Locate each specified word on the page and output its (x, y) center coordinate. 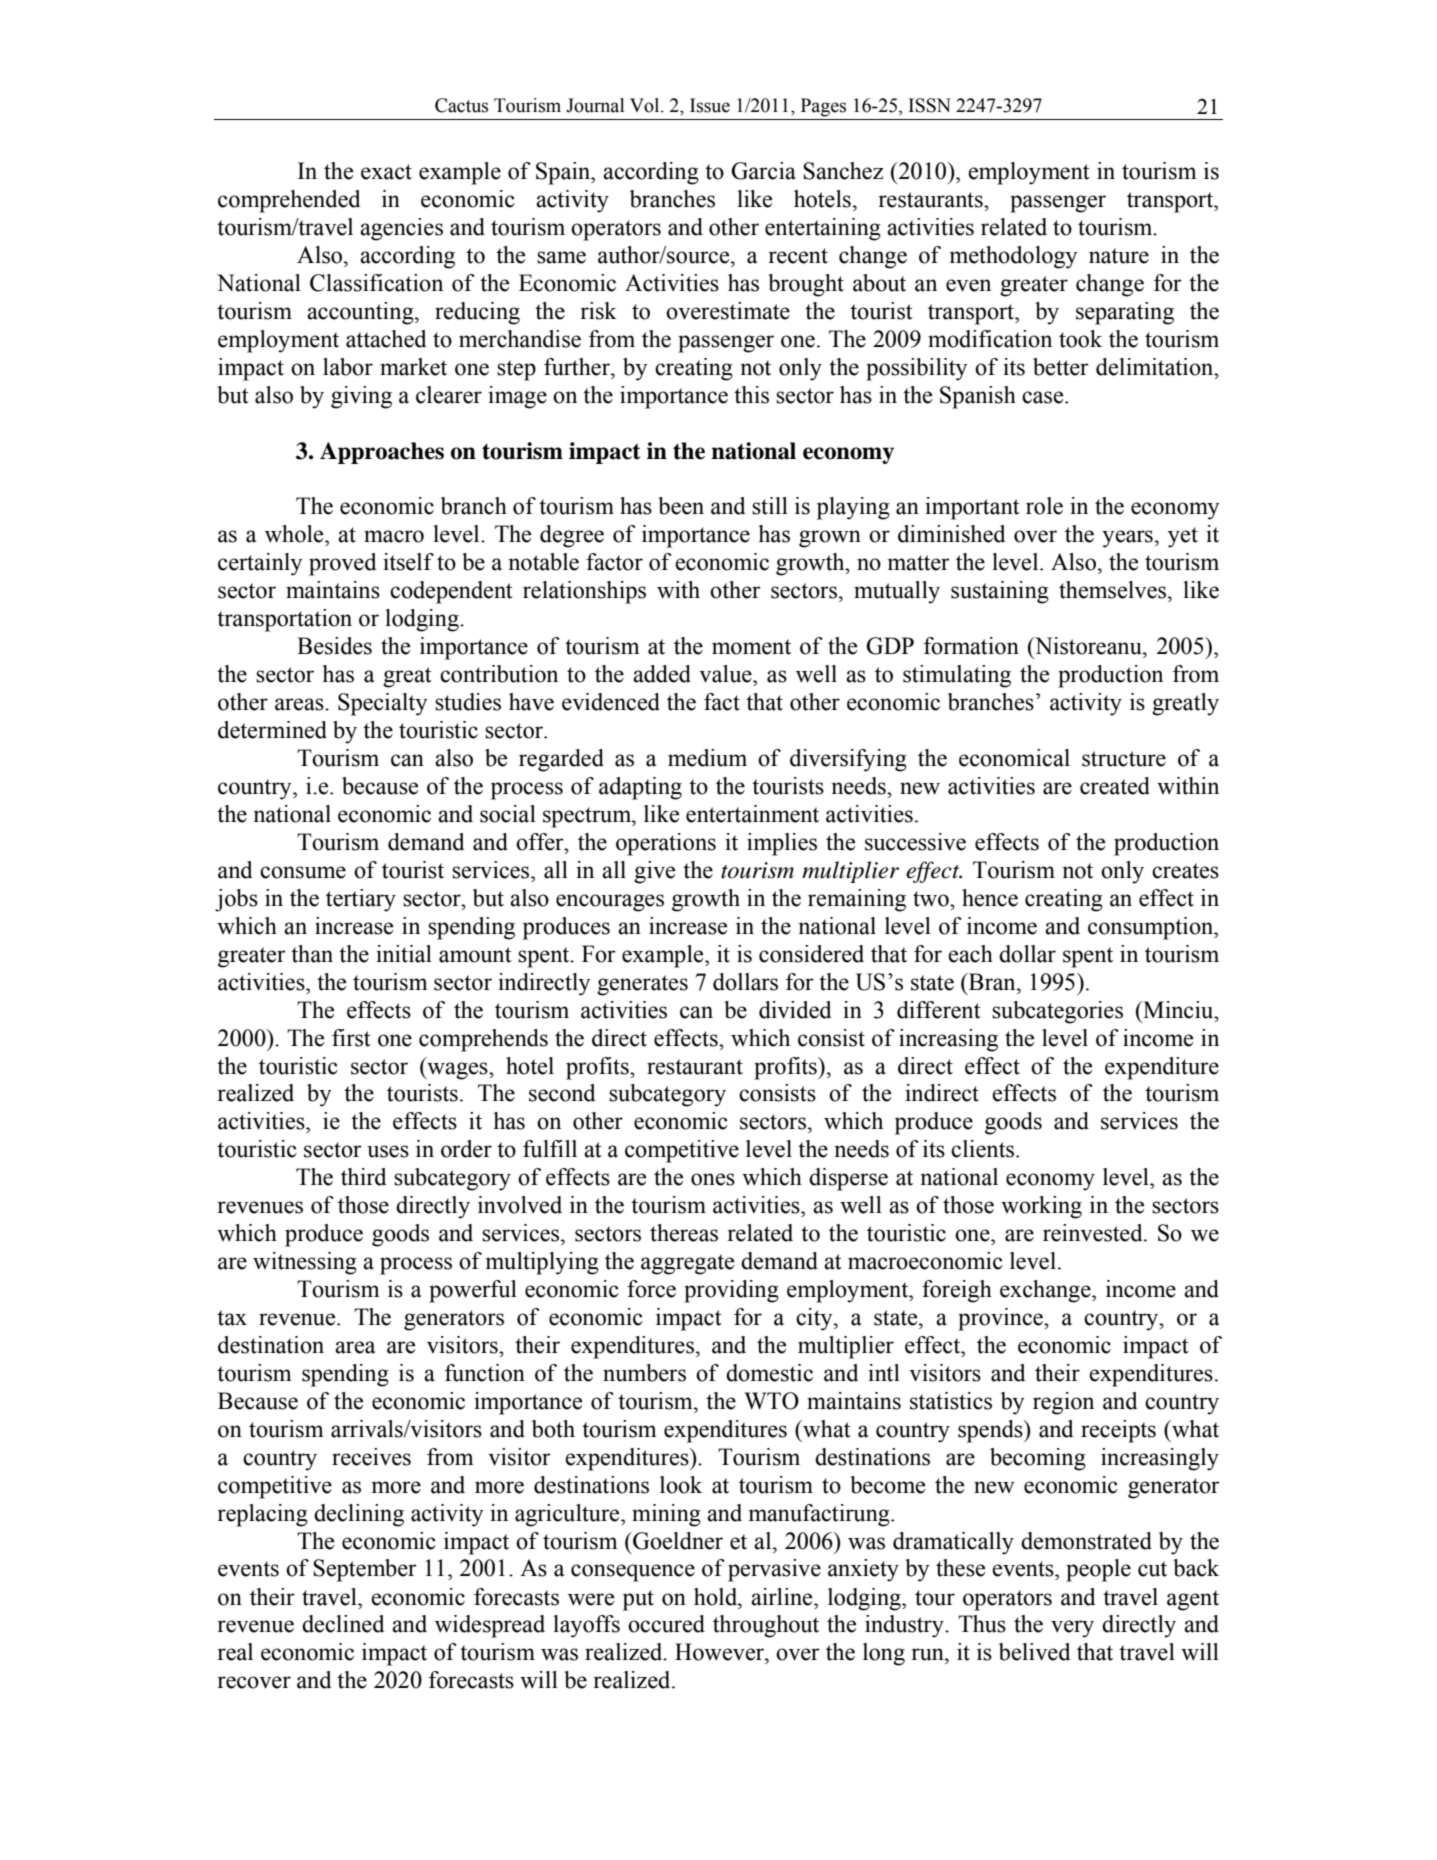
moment (751, 647)
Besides (334, 646)
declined (343, 1624)
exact (386, 172)
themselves (1114, 590)
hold (717, 1597)
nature (1119, 256)
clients (984, 1149)
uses (388, 1151)
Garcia (763, 171)
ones (713, 1179)
